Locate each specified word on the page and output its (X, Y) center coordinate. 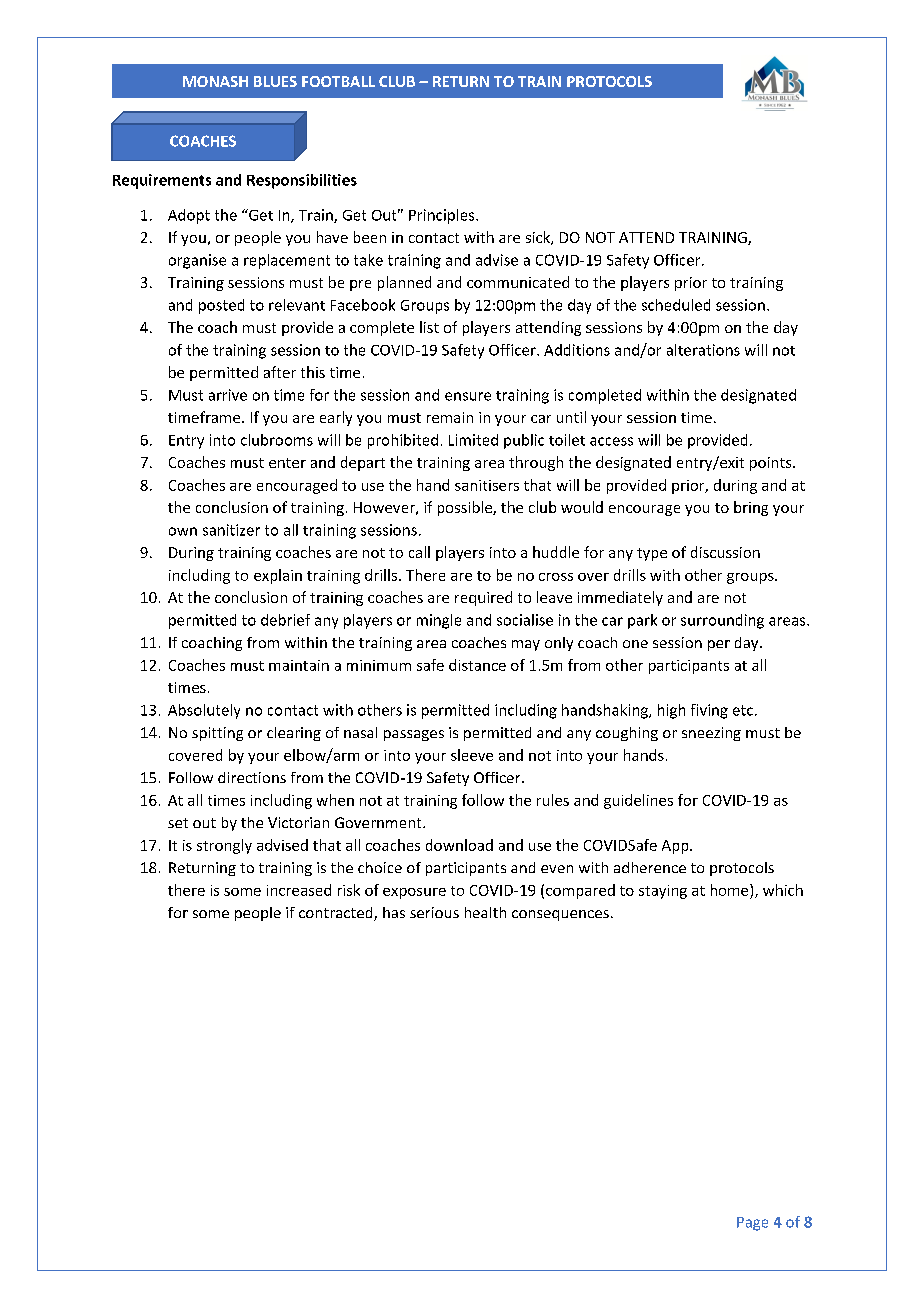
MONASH (215, 81)
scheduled (676, 305)
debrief (285, 620)
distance (477, 665)
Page (752, 1224)
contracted (337, 914)
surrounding (722, 621)
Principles (443, 216)
